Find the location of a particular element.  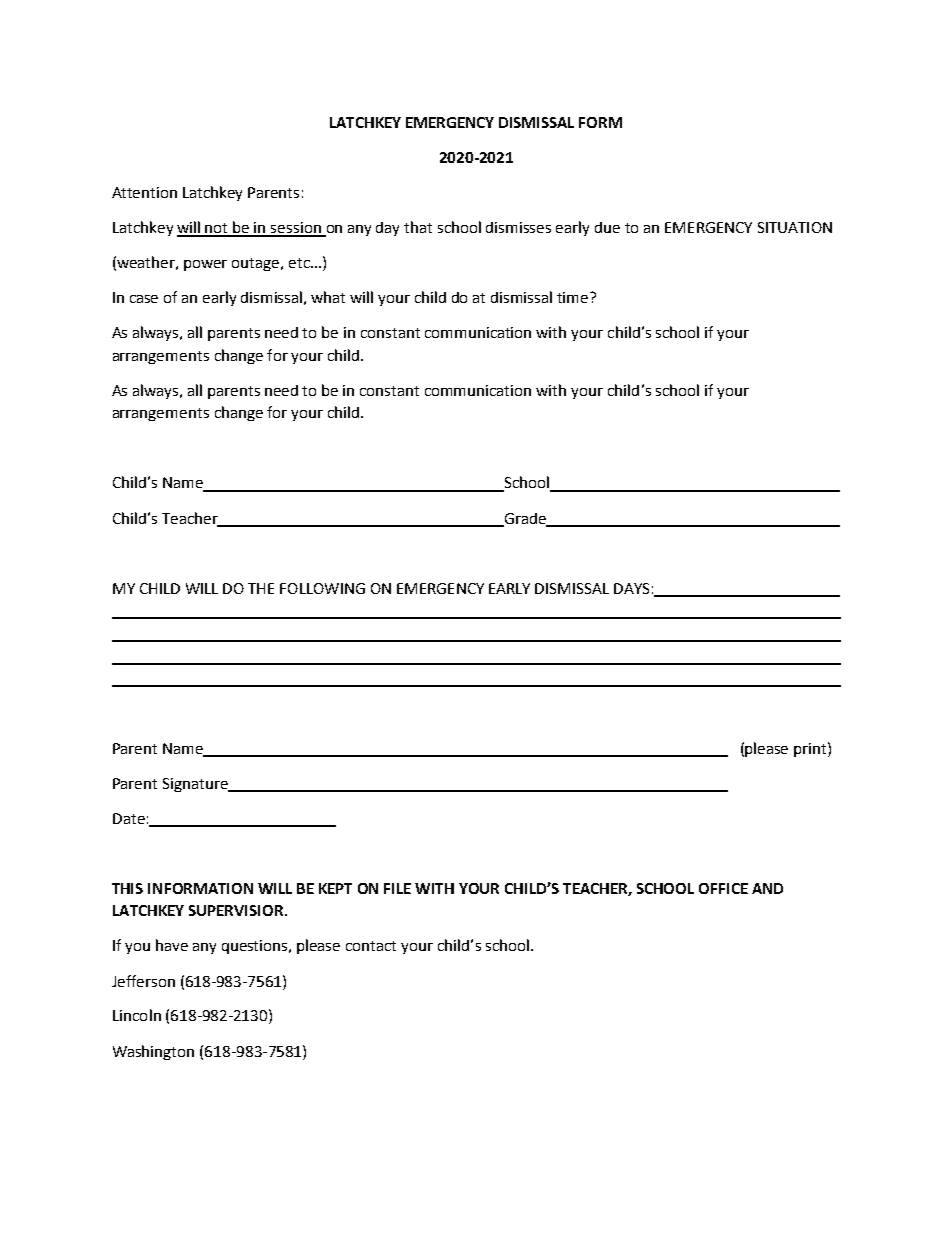

Grade is located at coordinates (525, 519).
